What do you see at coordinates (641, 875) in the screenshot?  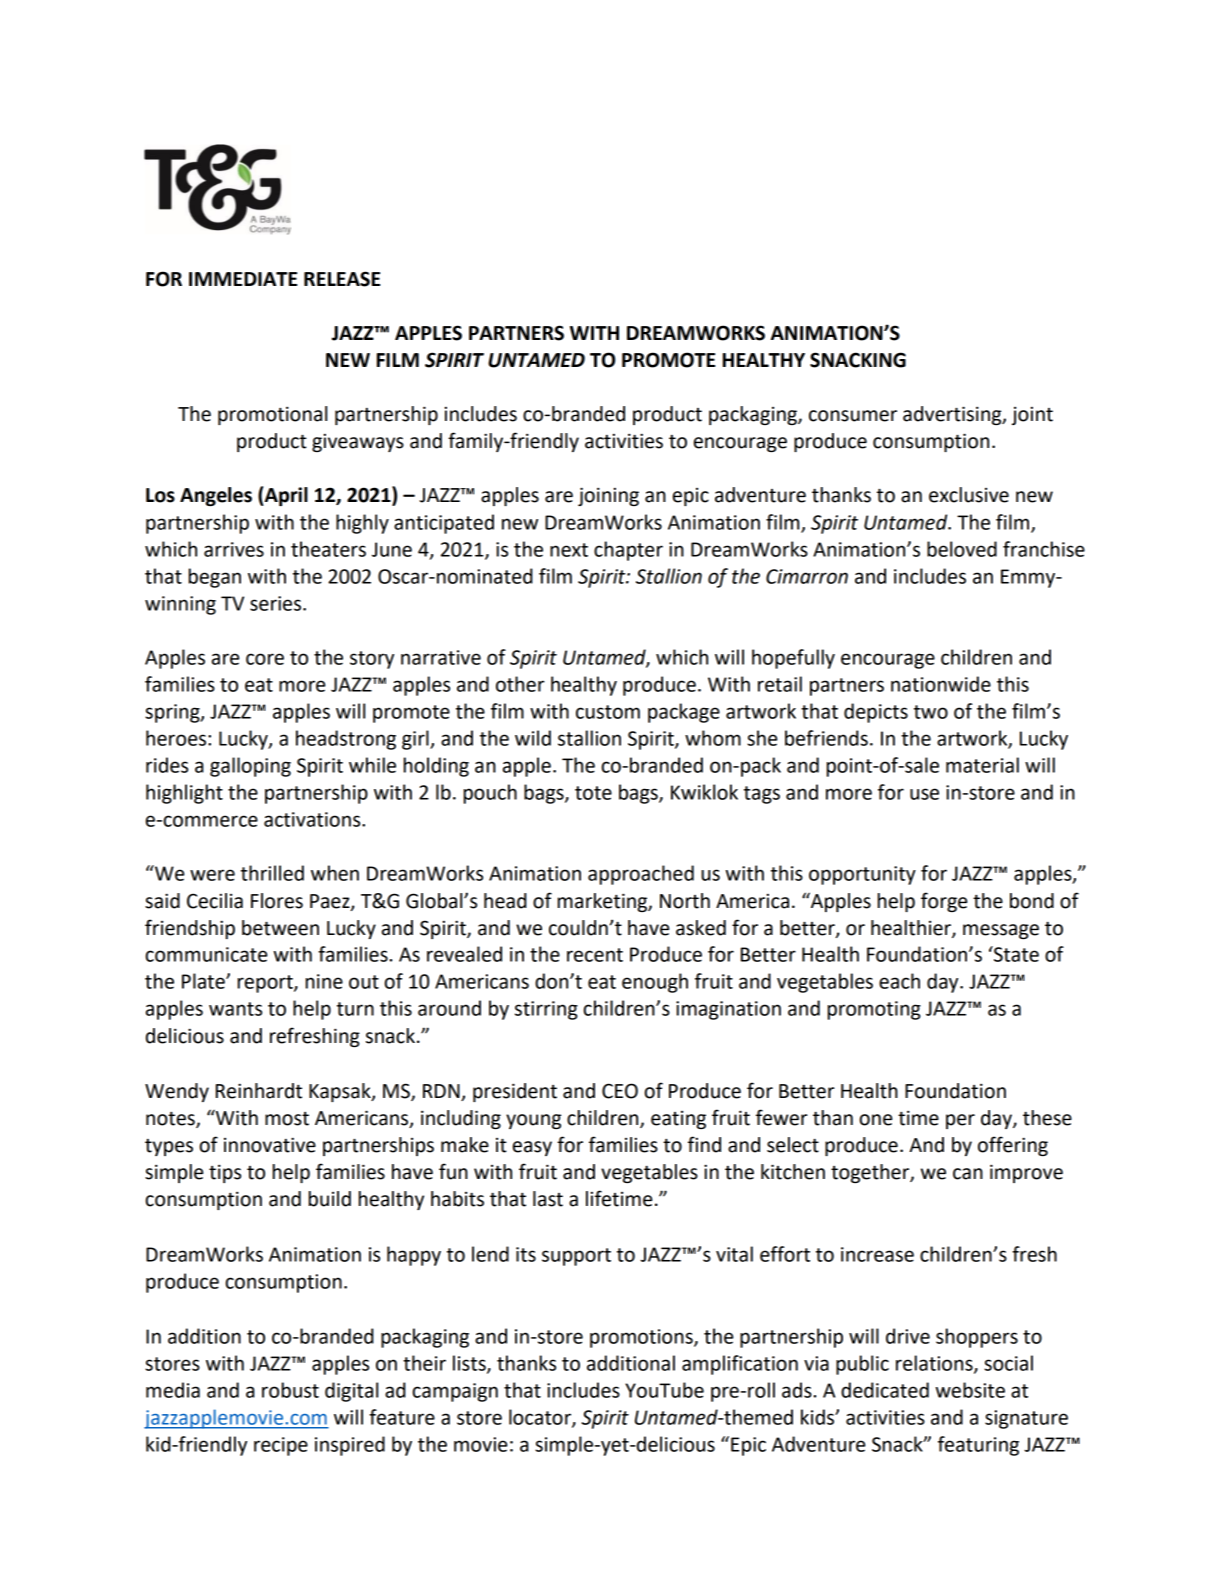 I see `approached` at bounding box center [641, 875].
